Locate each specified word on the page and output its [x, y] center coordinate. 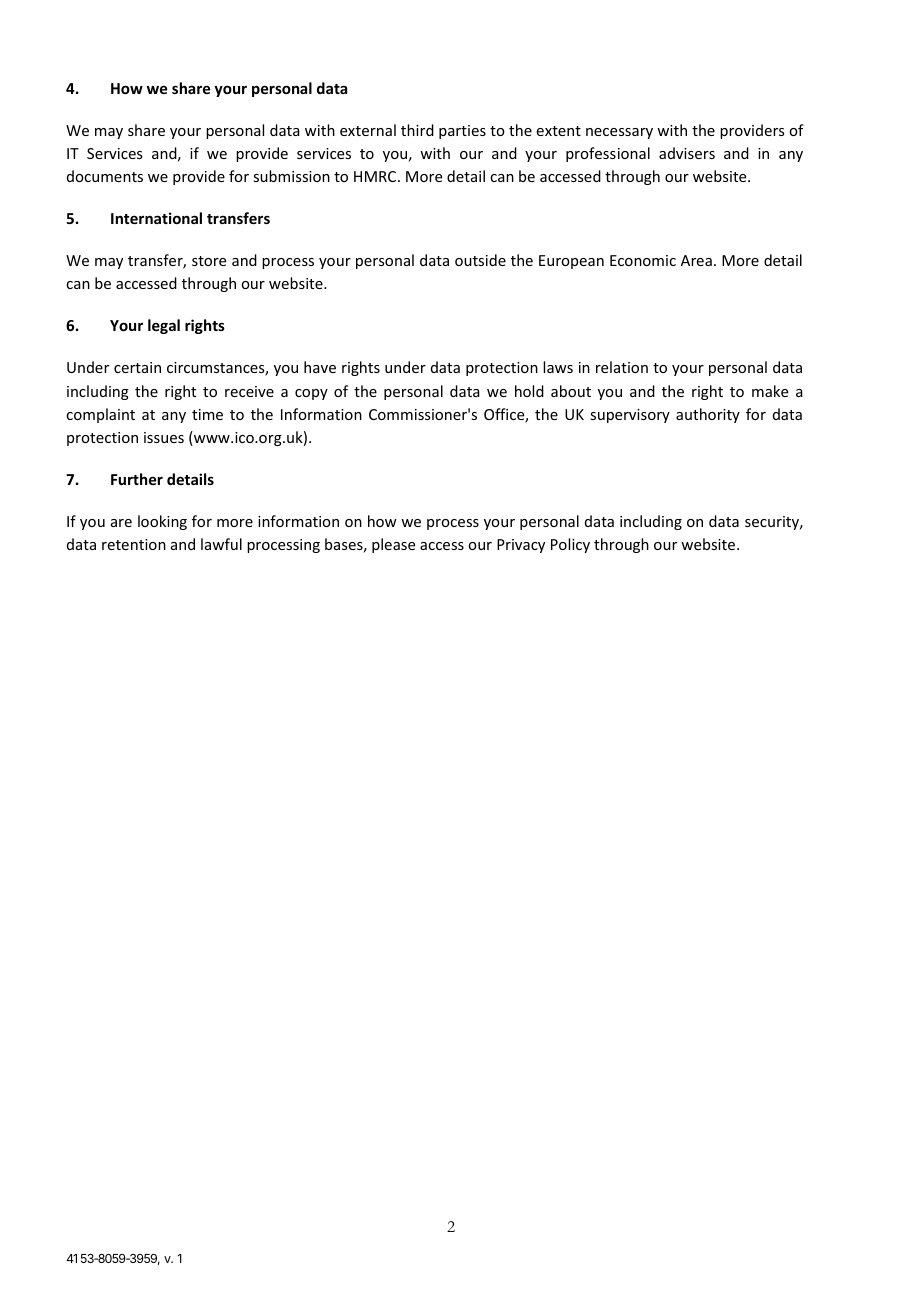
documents [105, 176]
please [393, 545]
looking [162, 522]
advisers [687, 153]
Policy [570, 545]
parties [462, 132]
